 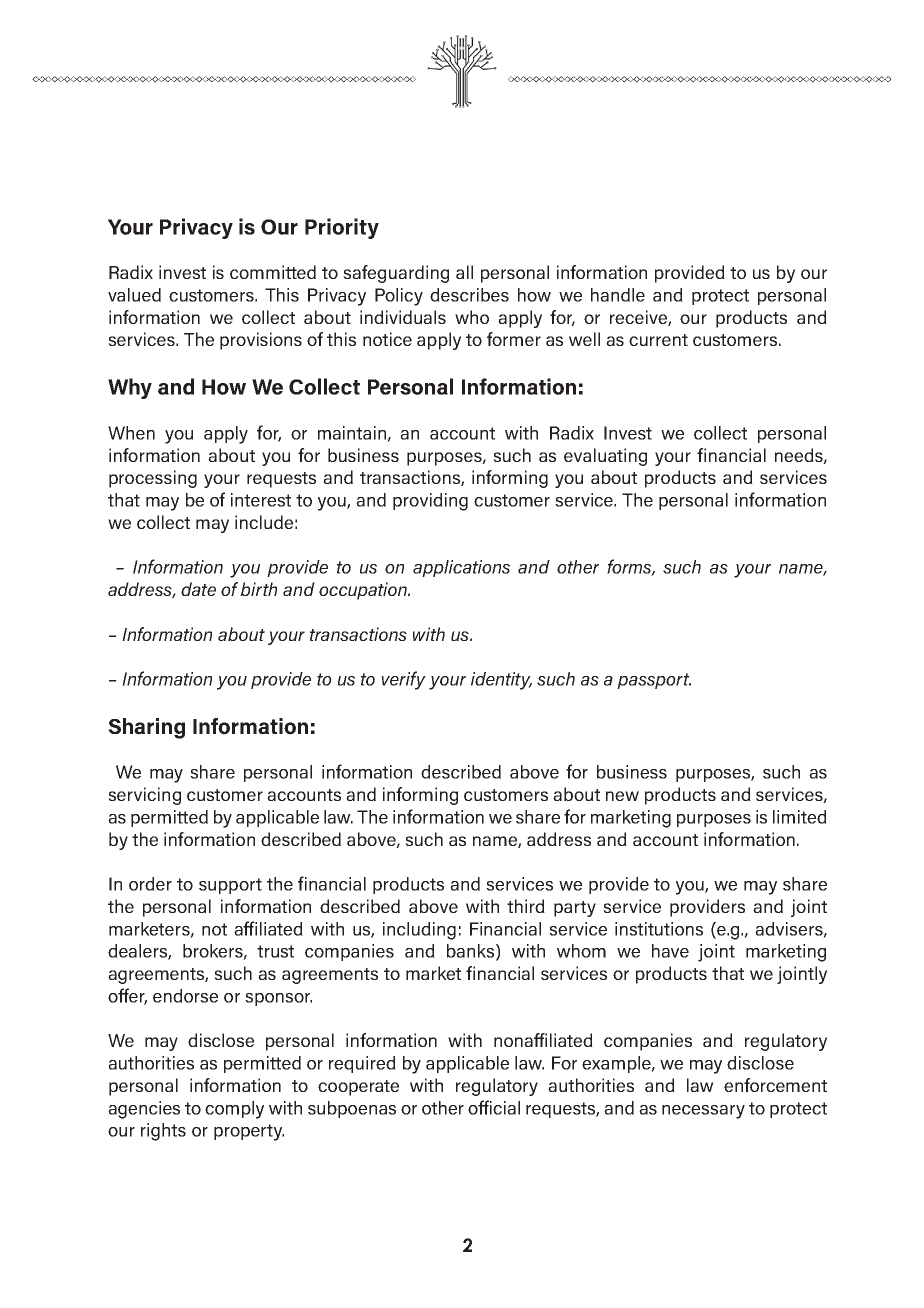 What do you see at coordinates (234, 1110) in the document?
I see `comply` at bounding box center [234, 1110].
